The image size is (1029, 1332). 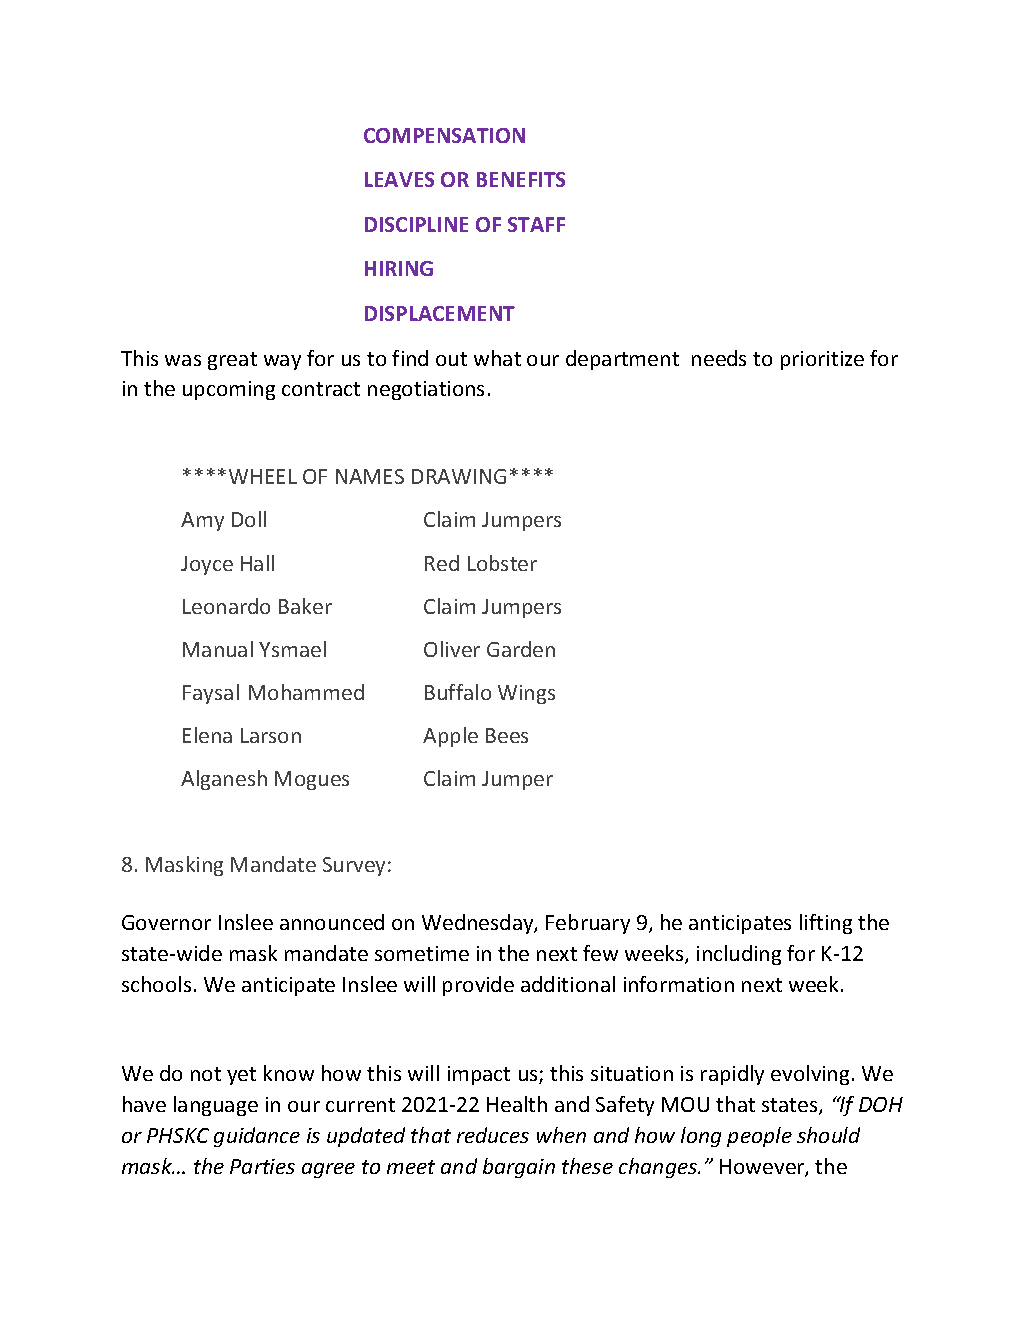 I want to click on Manual, so click(x=218, y=649).
